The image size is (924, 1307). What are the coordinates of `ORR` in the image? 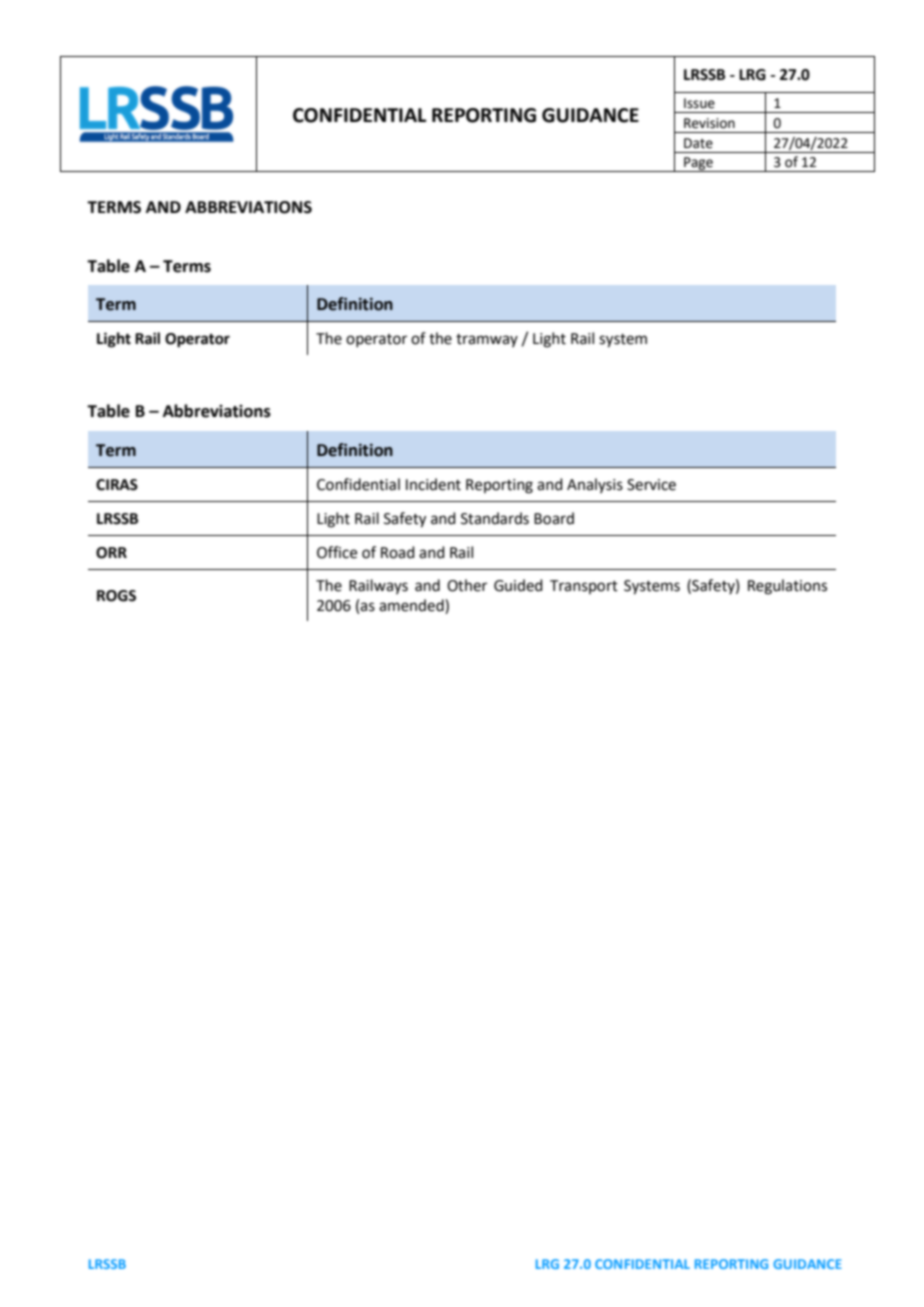 It's located at (111, 553).
